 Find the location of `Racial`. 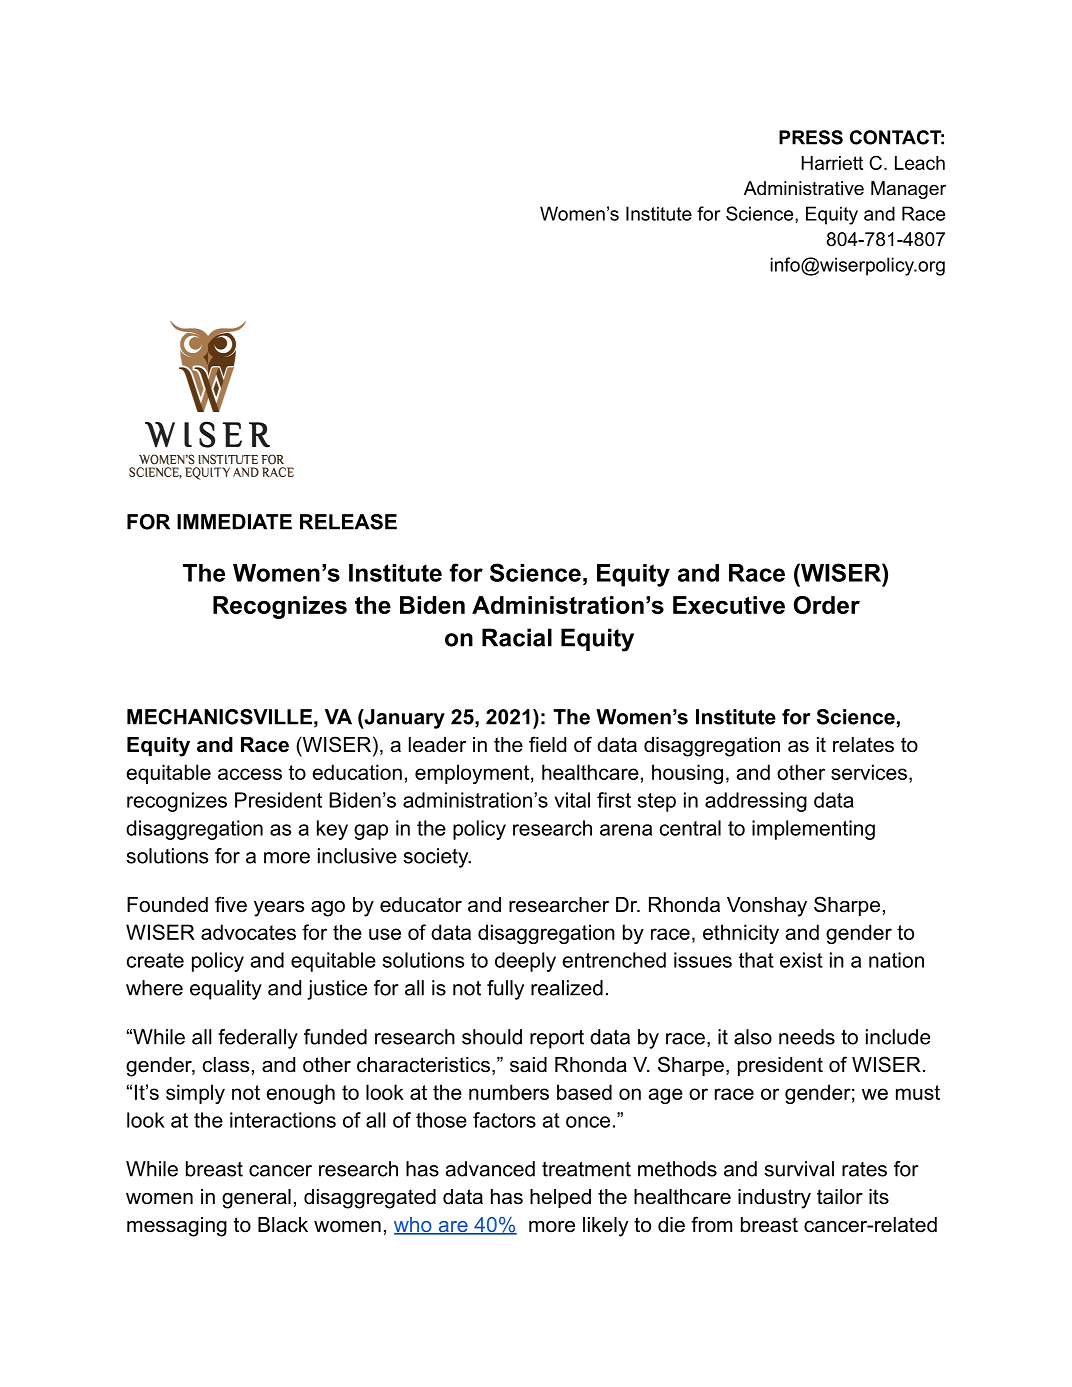

Racial is located at coordinates (517, 637).
